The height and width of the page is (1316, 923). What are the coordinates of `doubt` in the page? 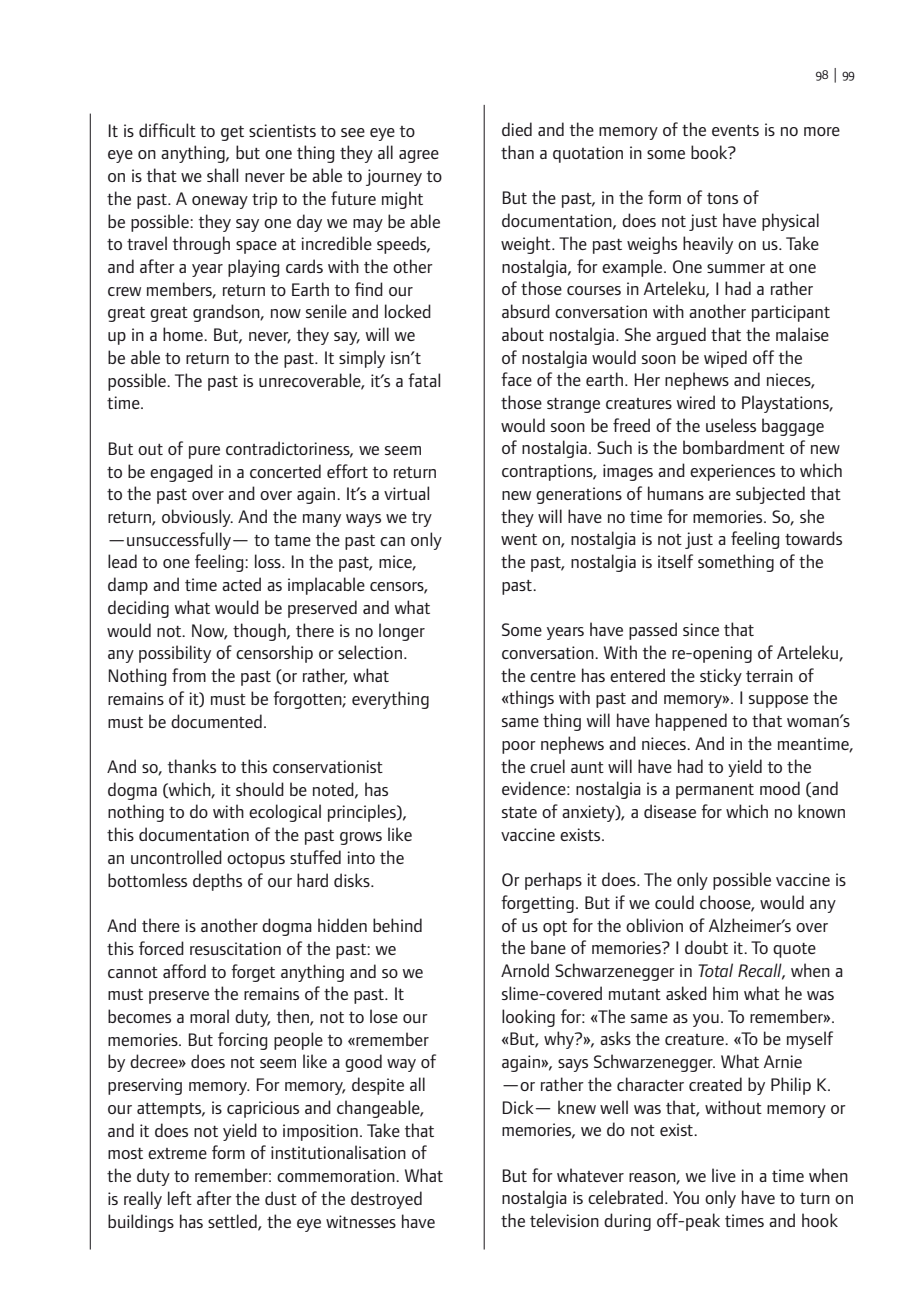 It's located at (706, 947).
